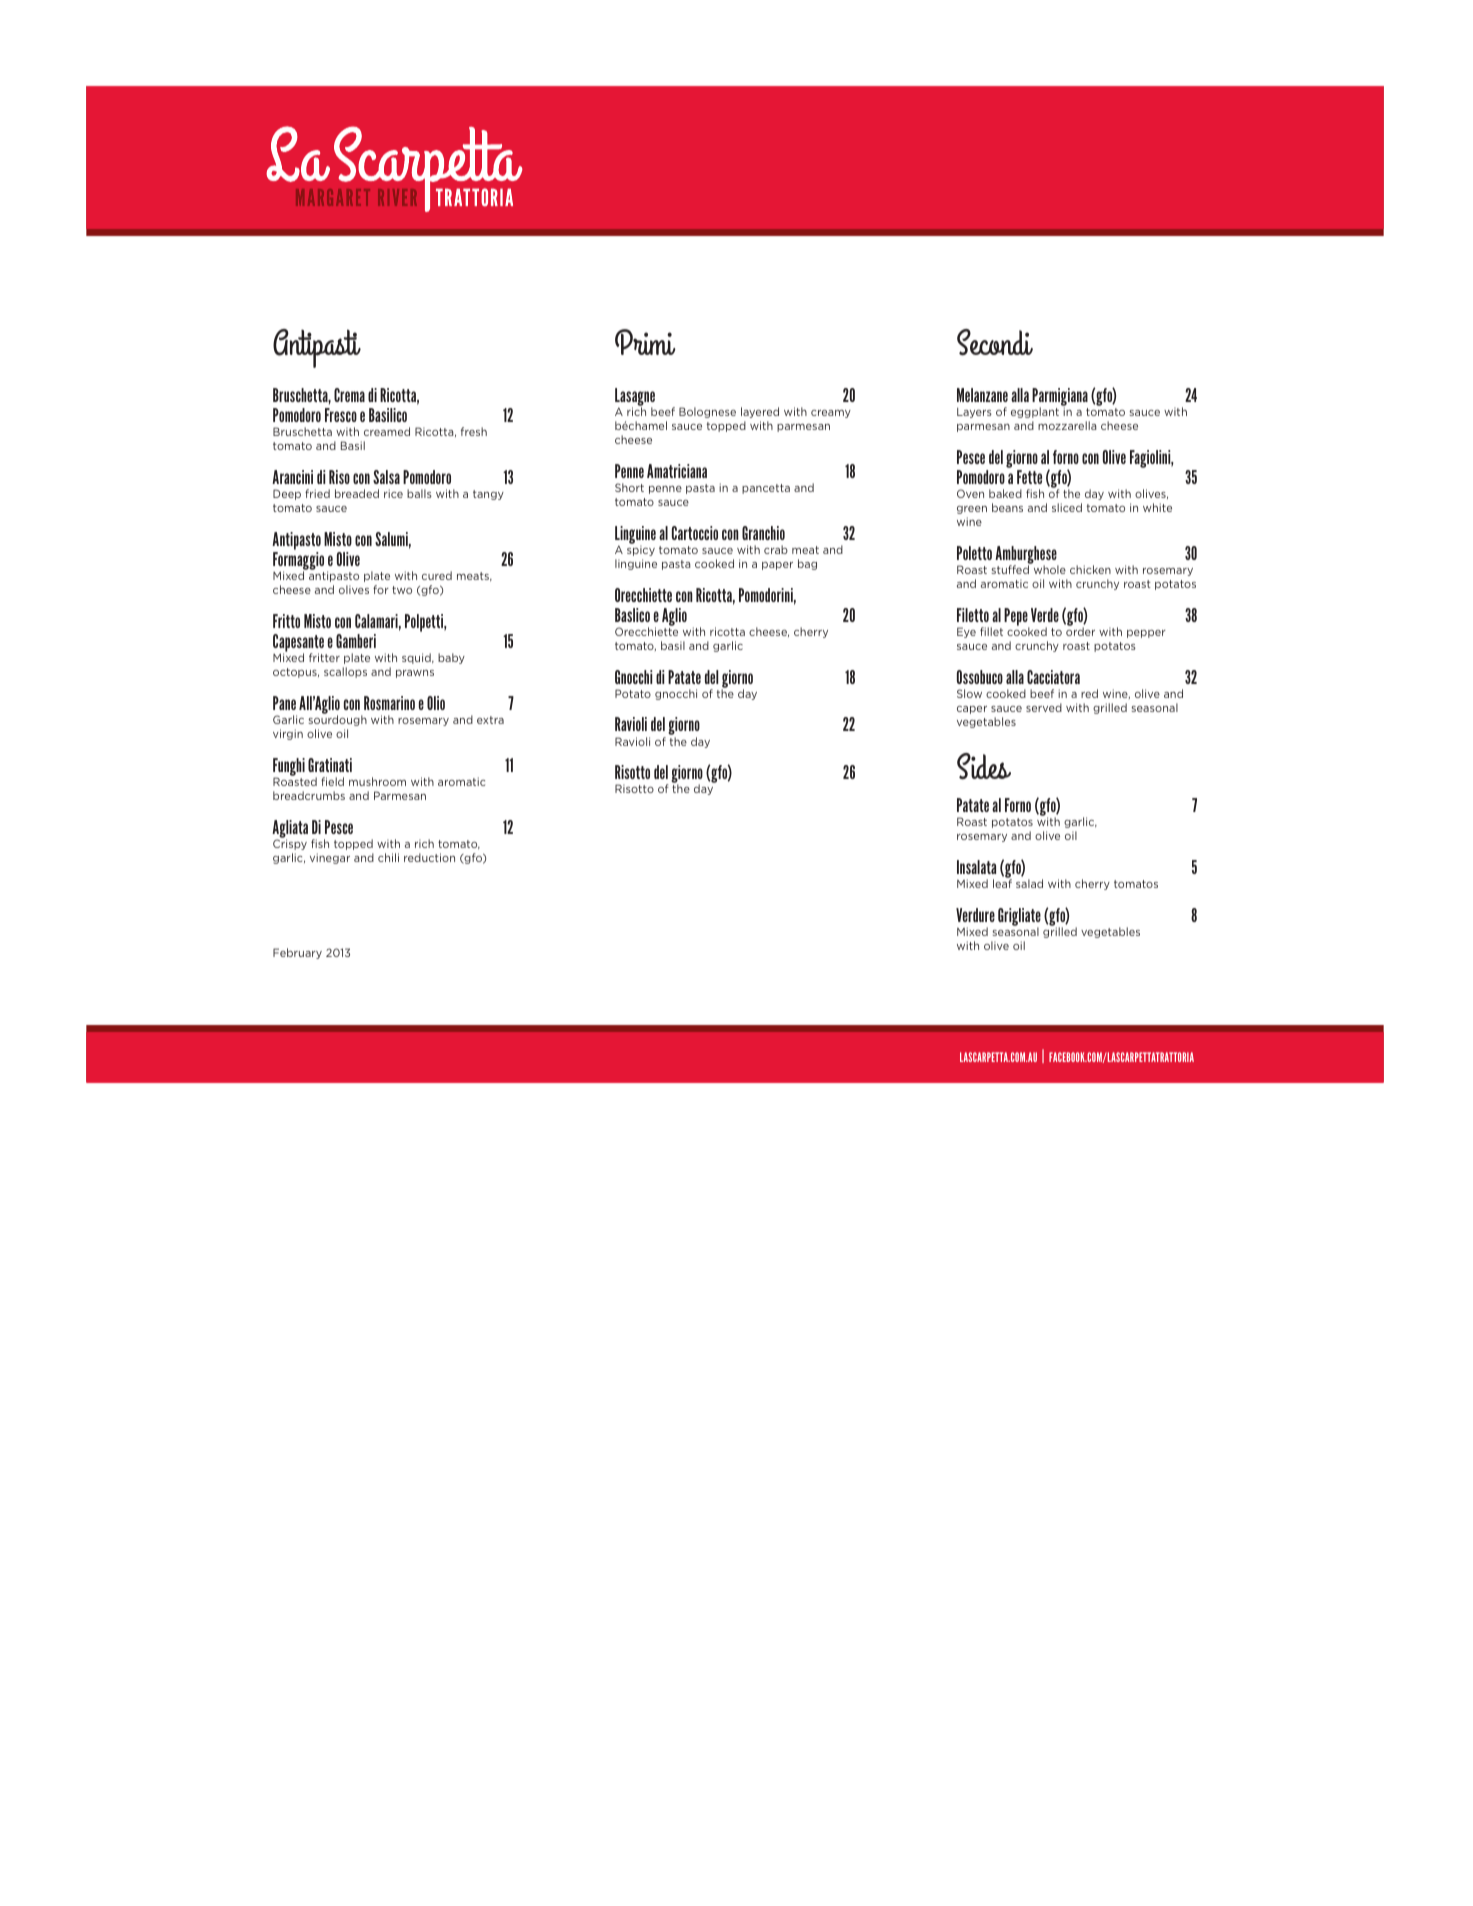 The height and width of the page is (1906, 1473). Describe the element at coordinates (1090, 569) in the page. I see `chicken` at that location.
